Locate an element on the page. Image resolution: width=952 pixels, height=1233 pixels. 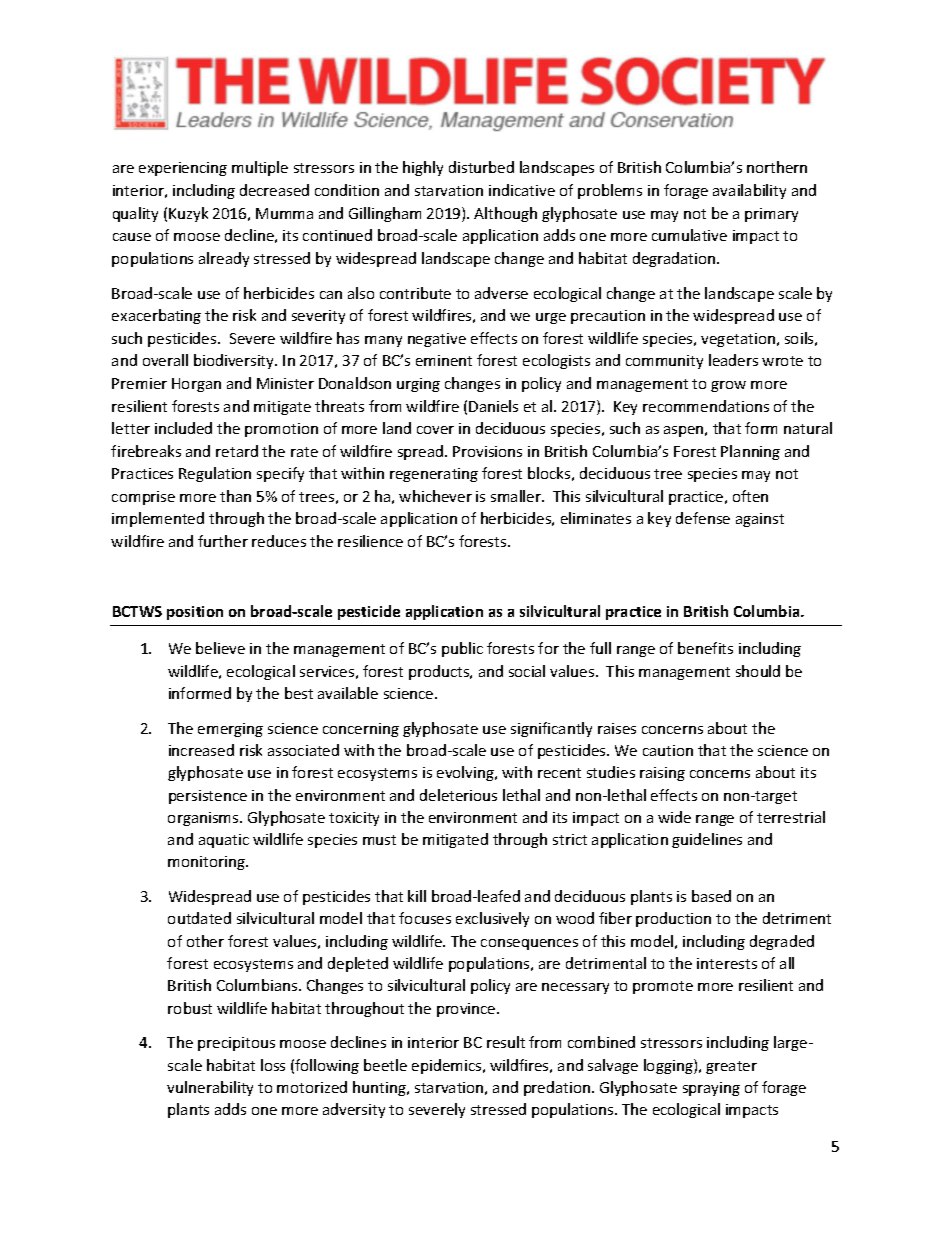
availability is located at coordinates (749, 191).
